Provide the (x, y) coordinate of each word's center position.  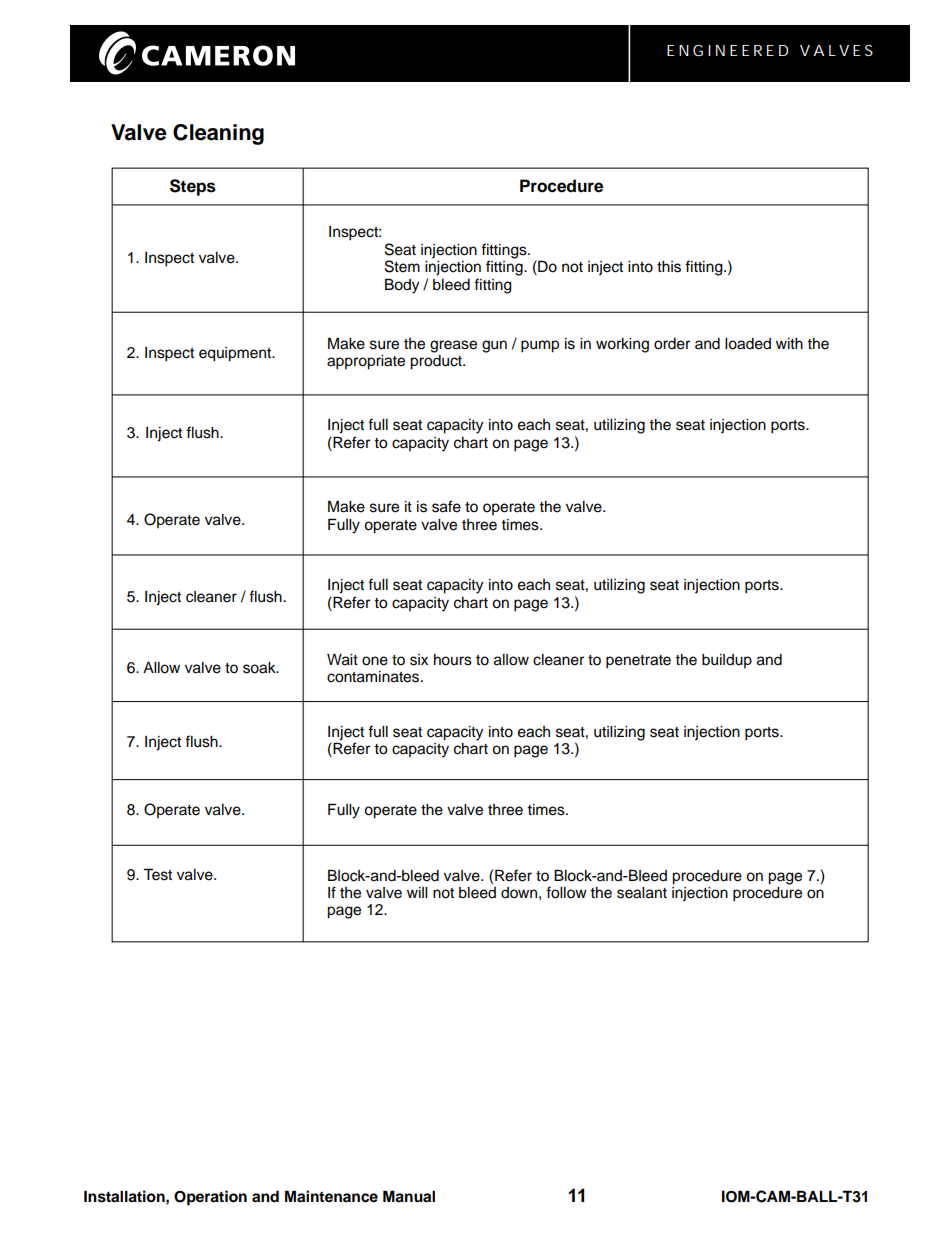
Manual (409, 1196)
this (669, 267)
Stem (402, 266)
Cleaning (218, 134)
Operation (210, 1198)
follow (566, 892)
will (417, 892)
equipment (236, 354)
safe (446, 506)
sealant (642, 893)
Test (157, 874)
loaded (748, 344)
